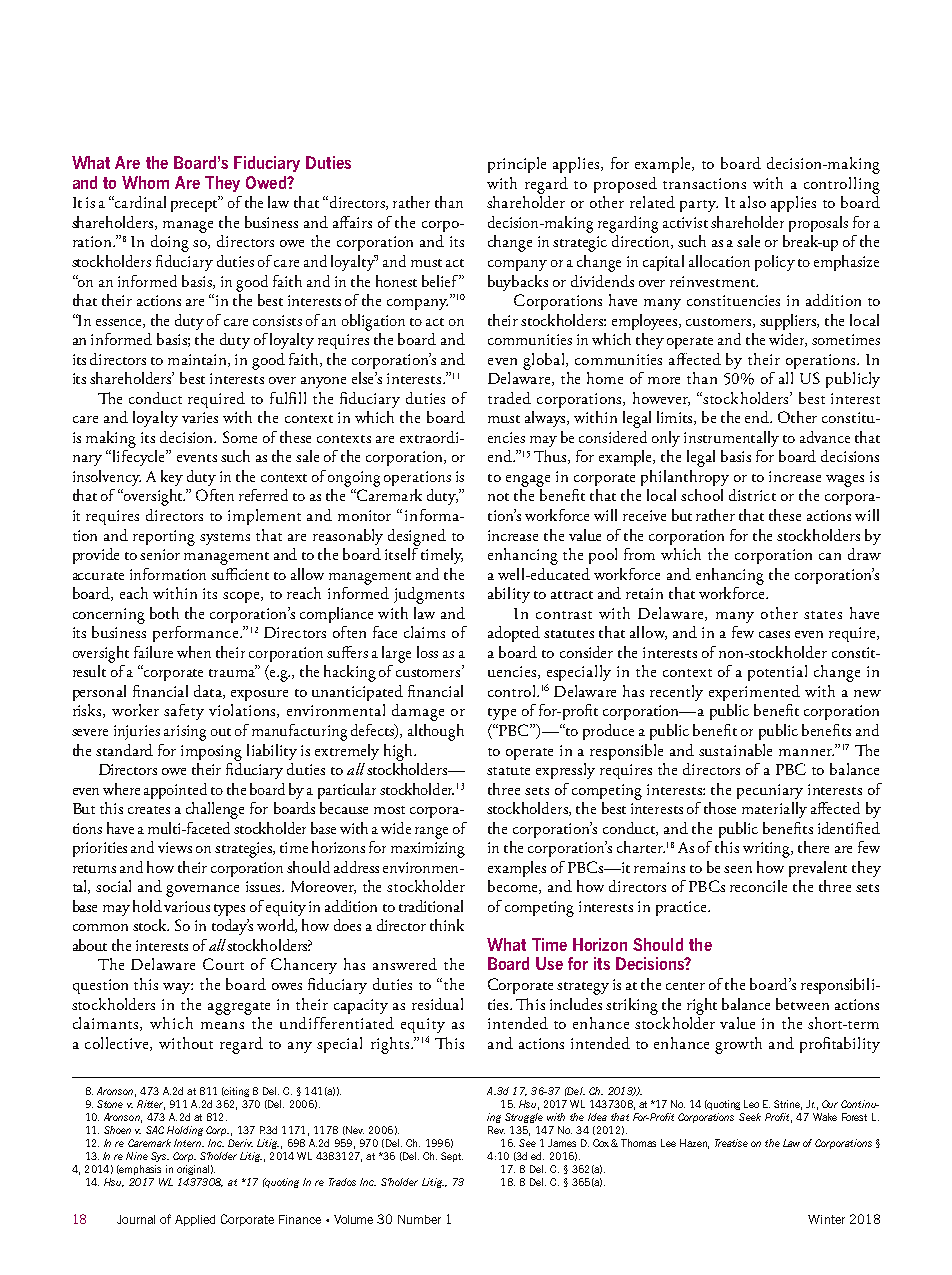 The image size is (952, 1275). I want to click on data, so click(209, 692).
